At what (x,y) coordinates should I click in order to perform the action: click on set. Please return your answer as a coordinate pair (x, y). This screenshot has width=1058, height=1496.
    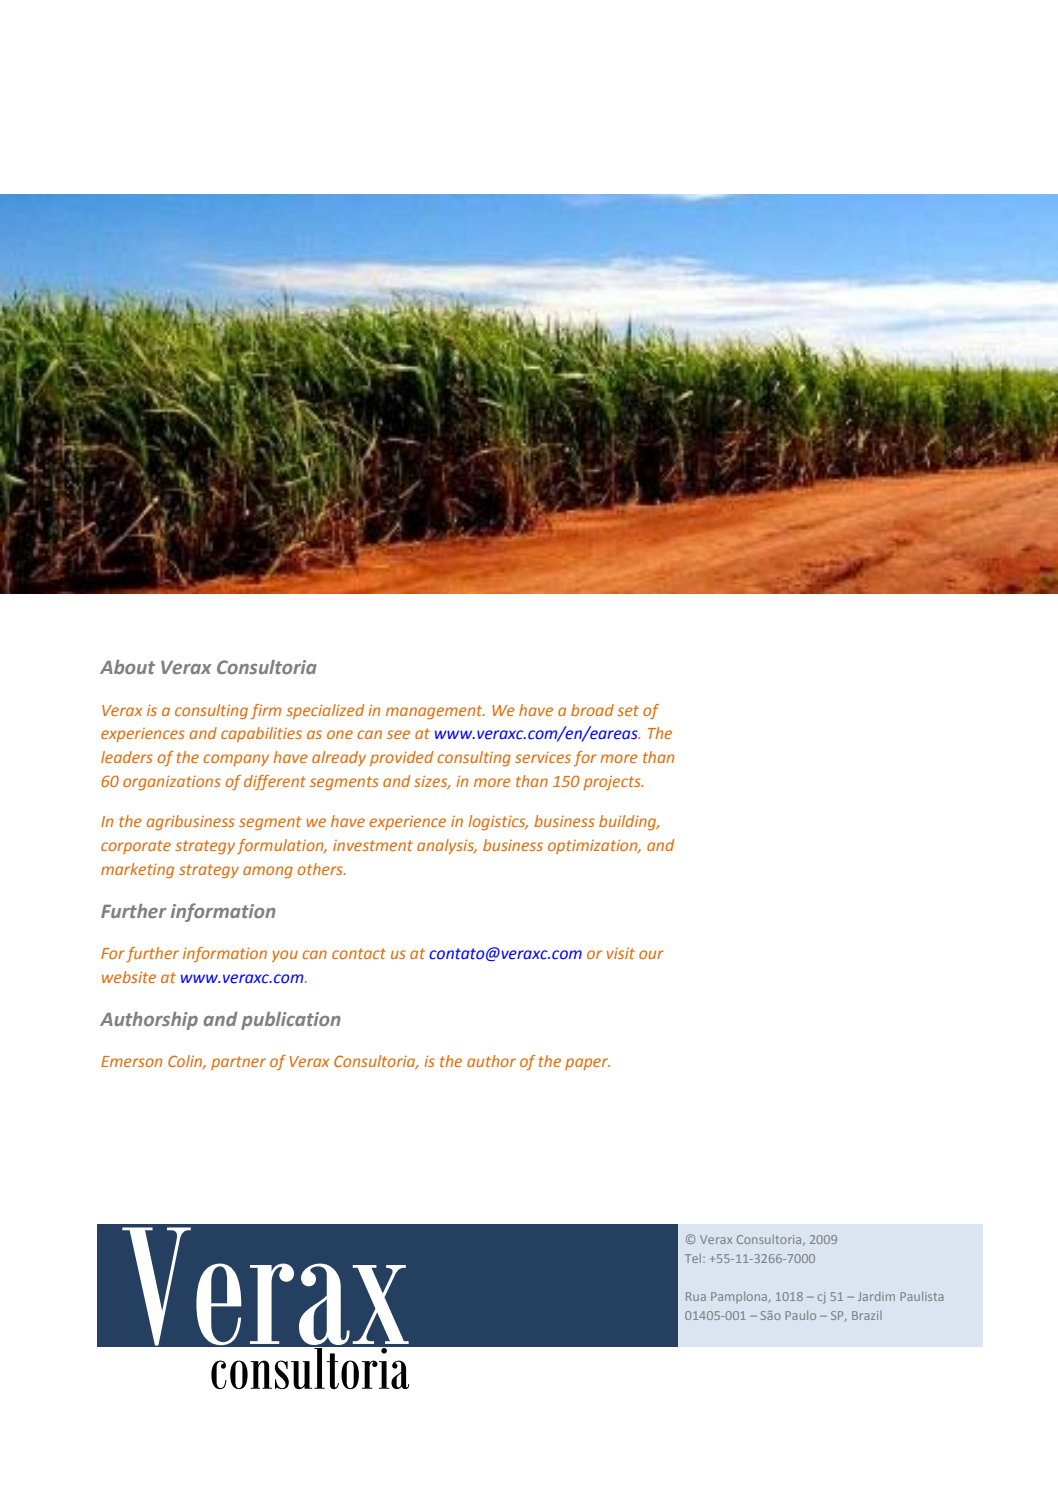
    Looking at the image, I should click on (628, 710).
